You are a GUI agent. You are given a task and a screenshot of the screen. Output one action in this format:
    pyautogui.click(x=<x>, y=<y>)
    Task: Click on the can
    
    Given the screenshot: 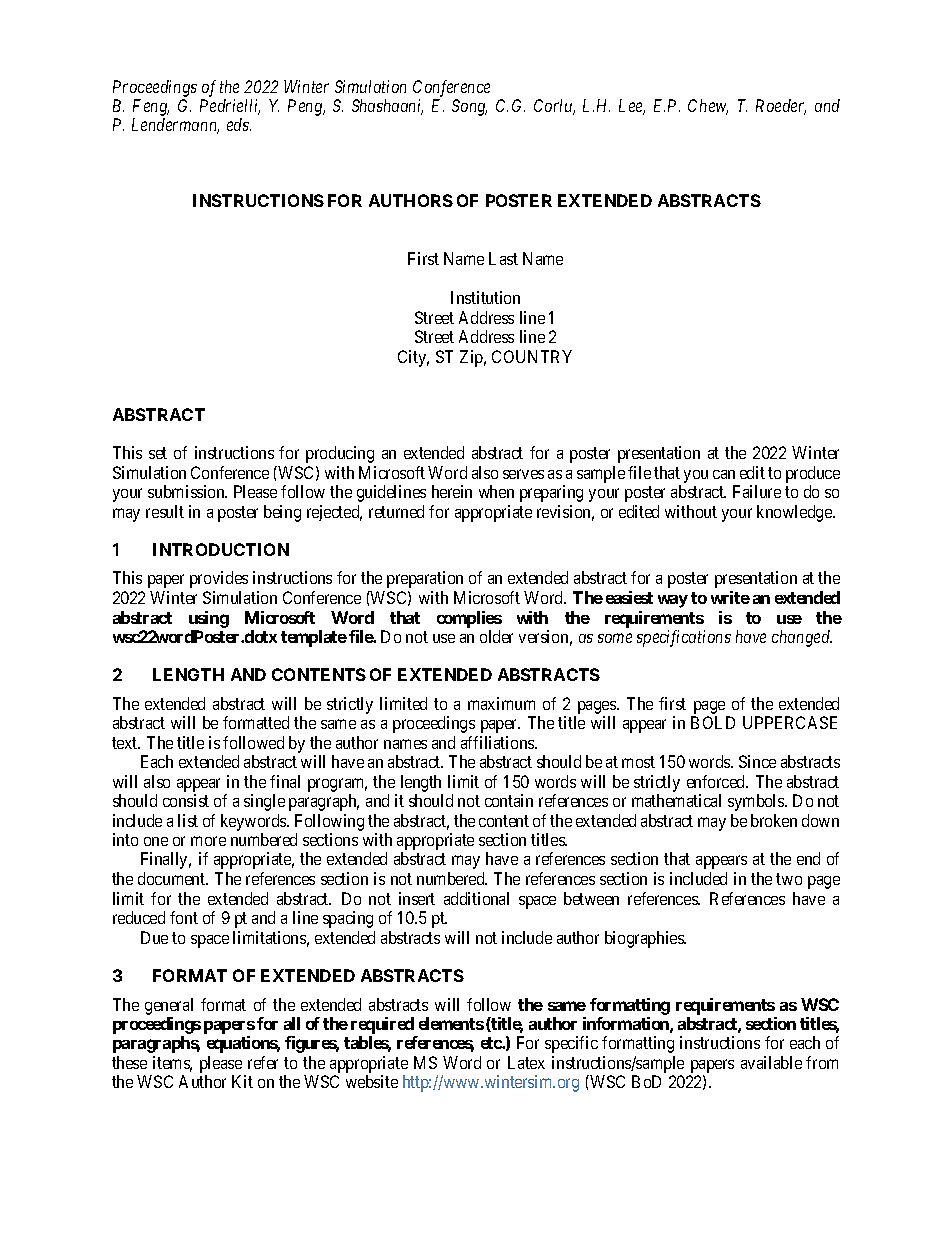 What is the action you would take?
    pyautogui.click(x=724, y=474)
